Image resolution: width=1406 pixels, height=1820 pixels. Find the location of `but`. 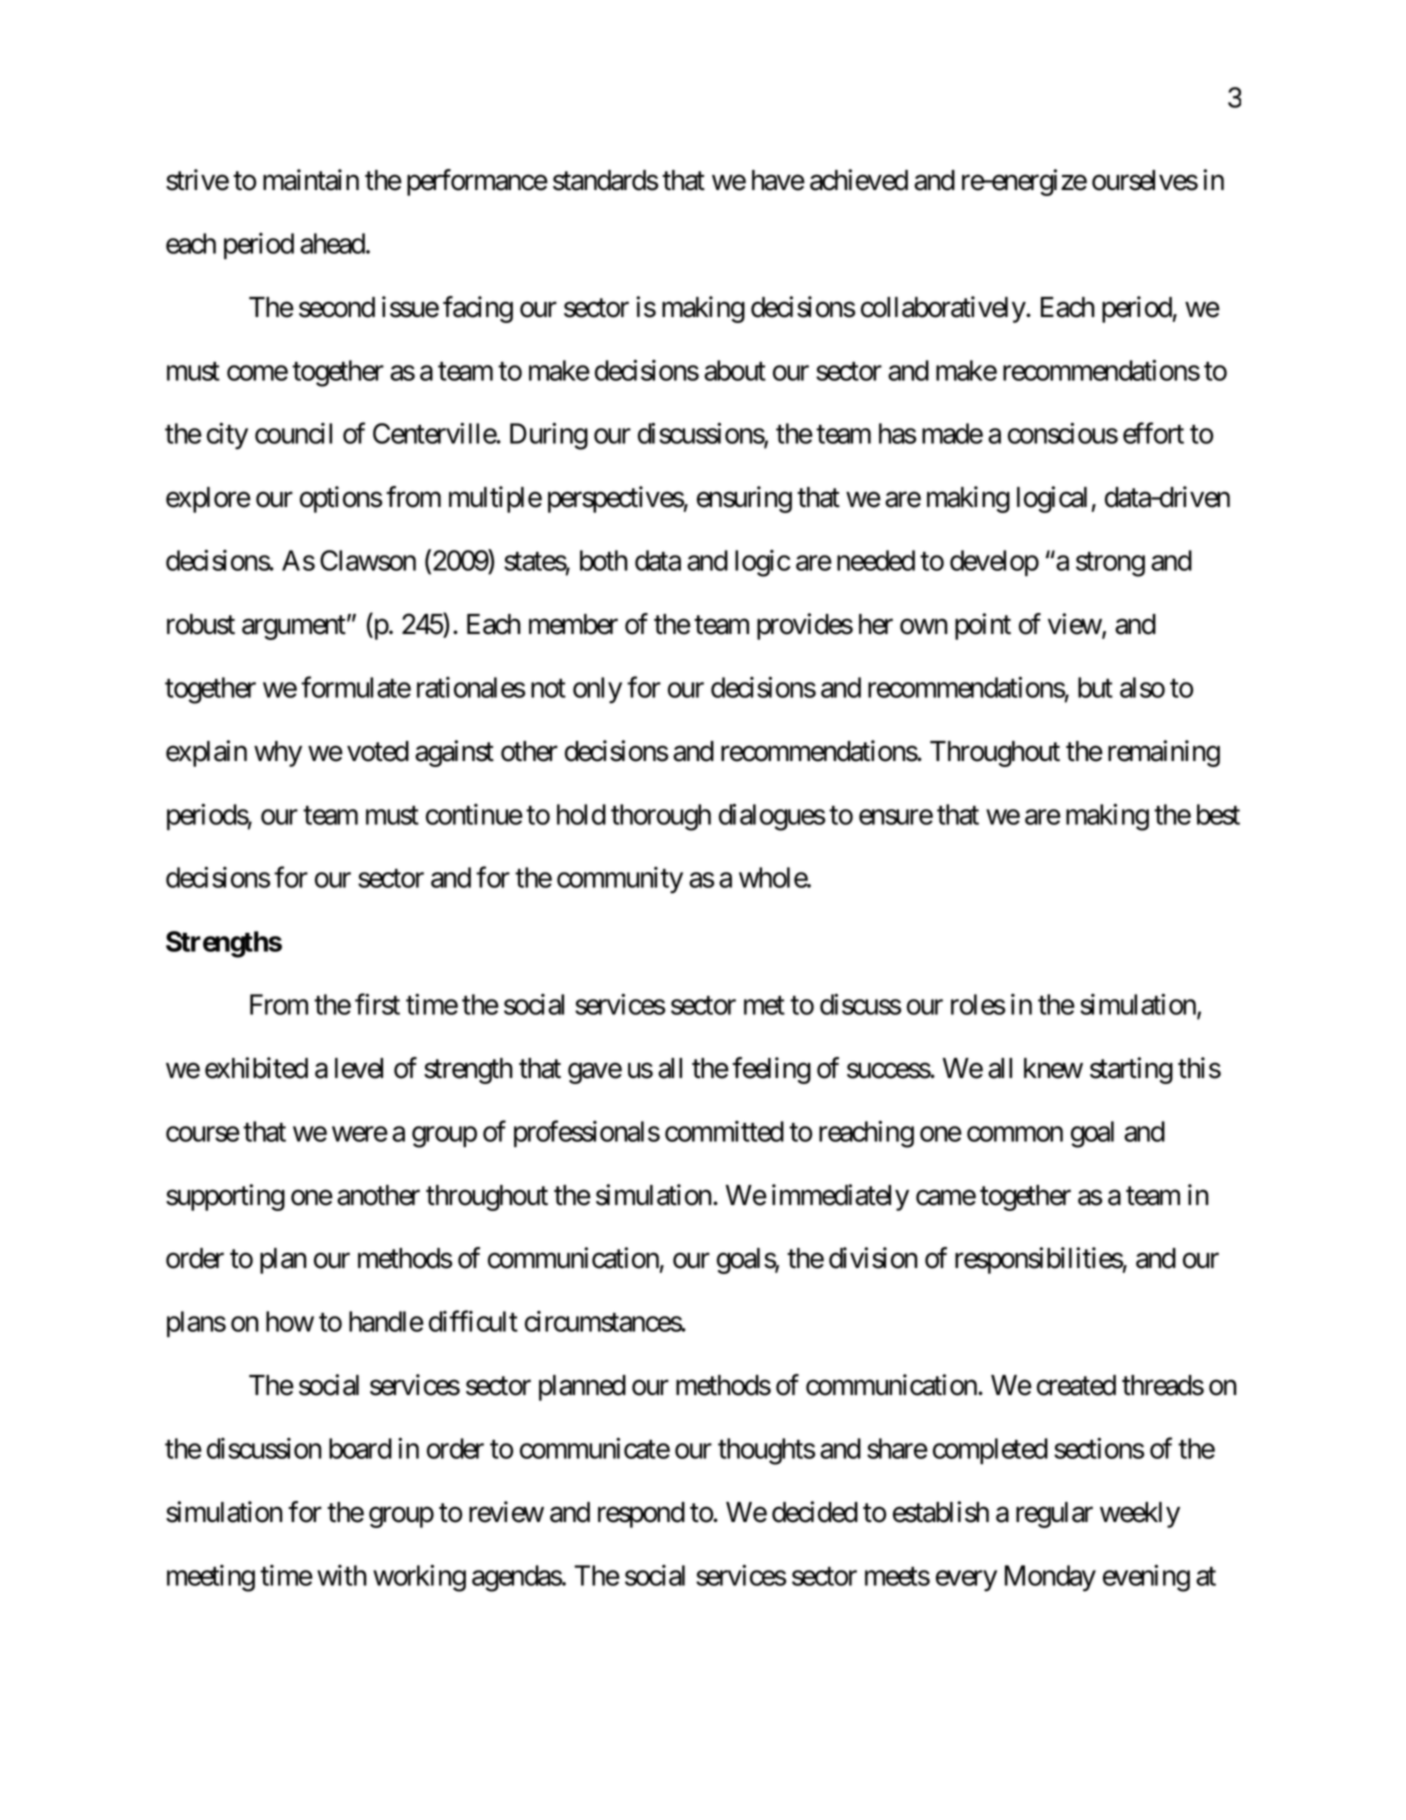

but is located at coordinates (1095, 687).
